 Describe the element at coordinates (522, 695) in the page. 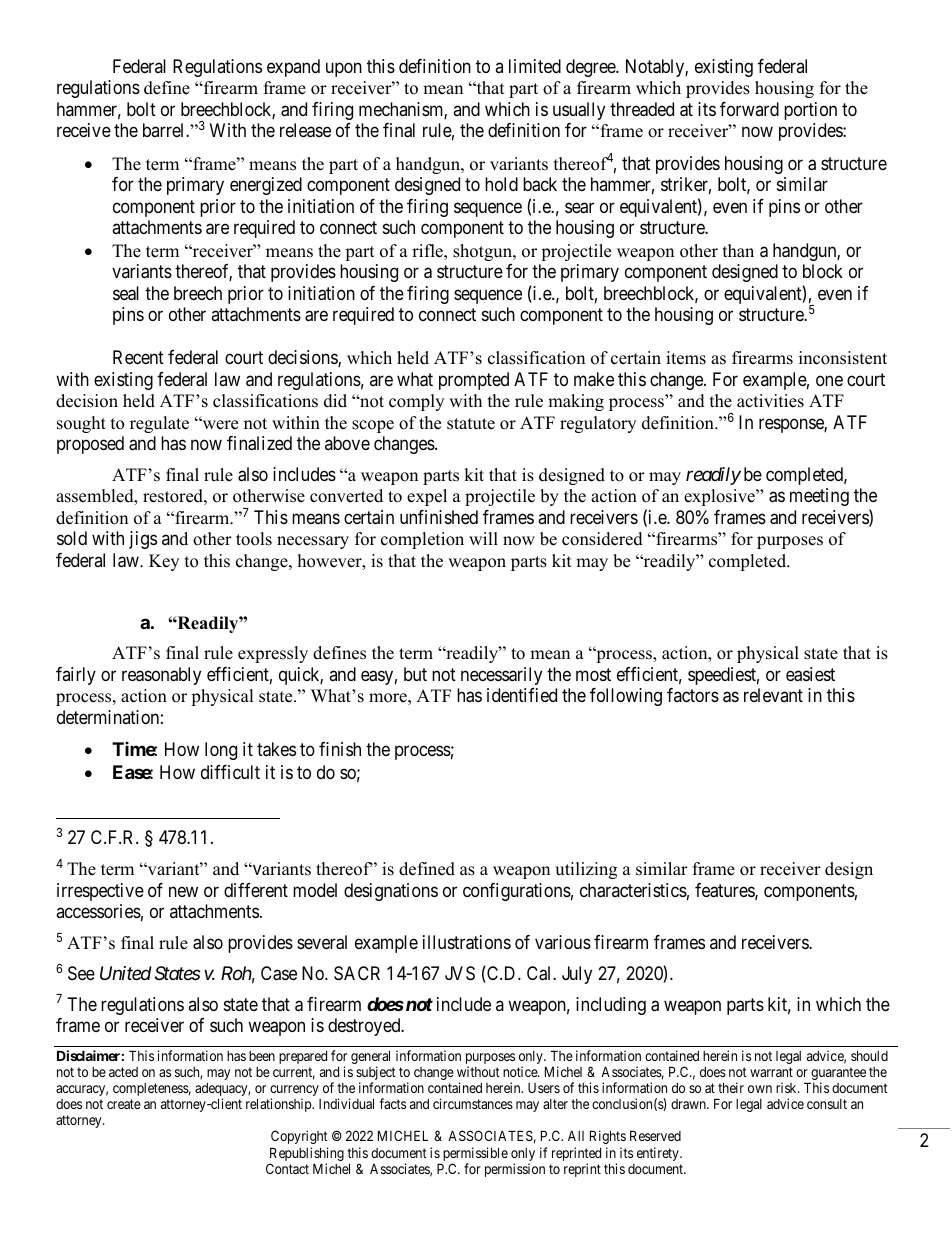

I see `identified` at that location.
